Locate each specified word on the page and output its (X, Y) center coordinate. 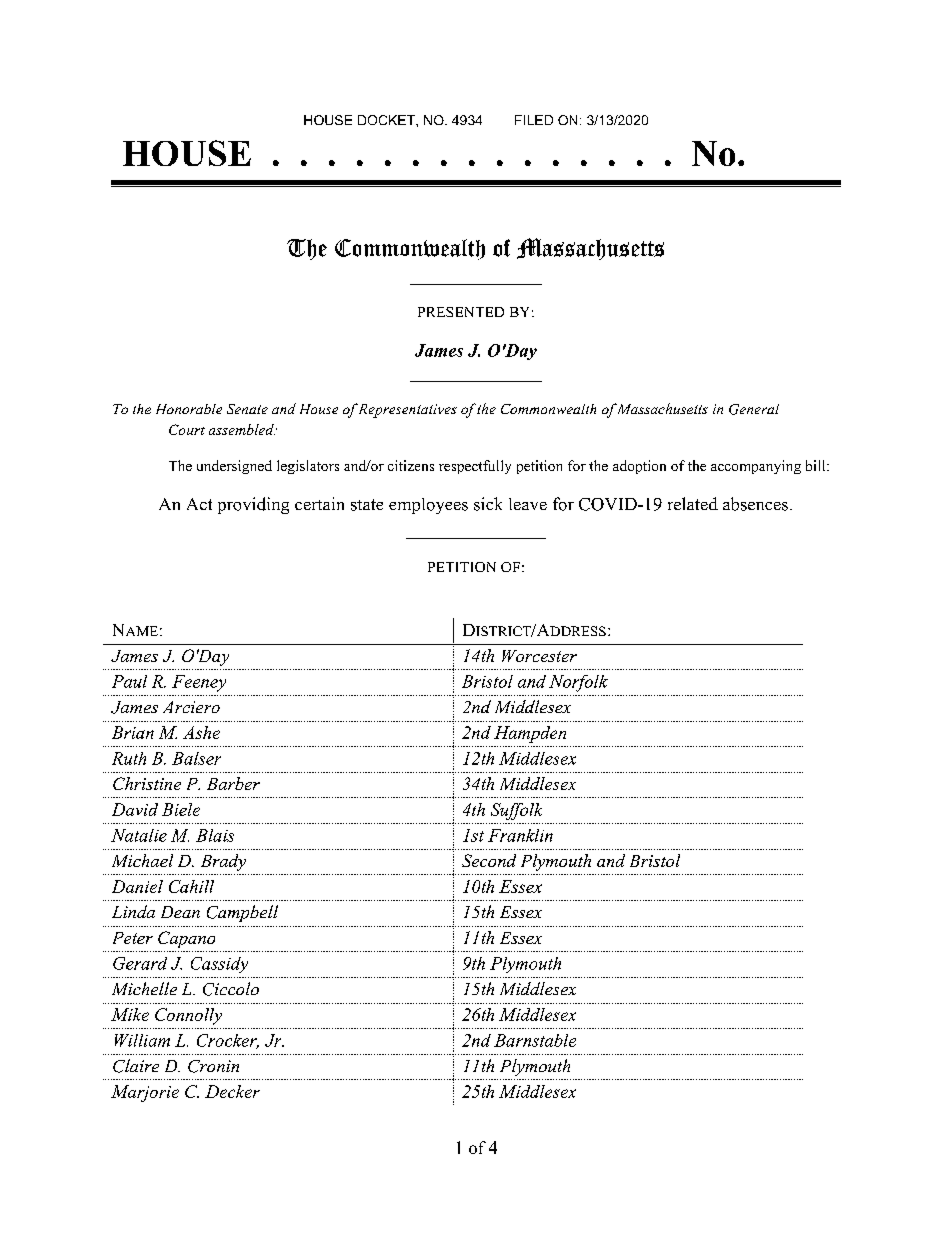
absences (755, 504)
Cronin (213, 1066)
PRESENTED (461, 312)
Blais (215, 835)
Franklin (520, 835)
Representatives (407, 411)
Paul (129, 681)
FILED (534, 120)
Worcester (539, 656)
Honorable (189, 409)
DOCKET (387, 120)
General (754, 409)
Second (489, 860)
